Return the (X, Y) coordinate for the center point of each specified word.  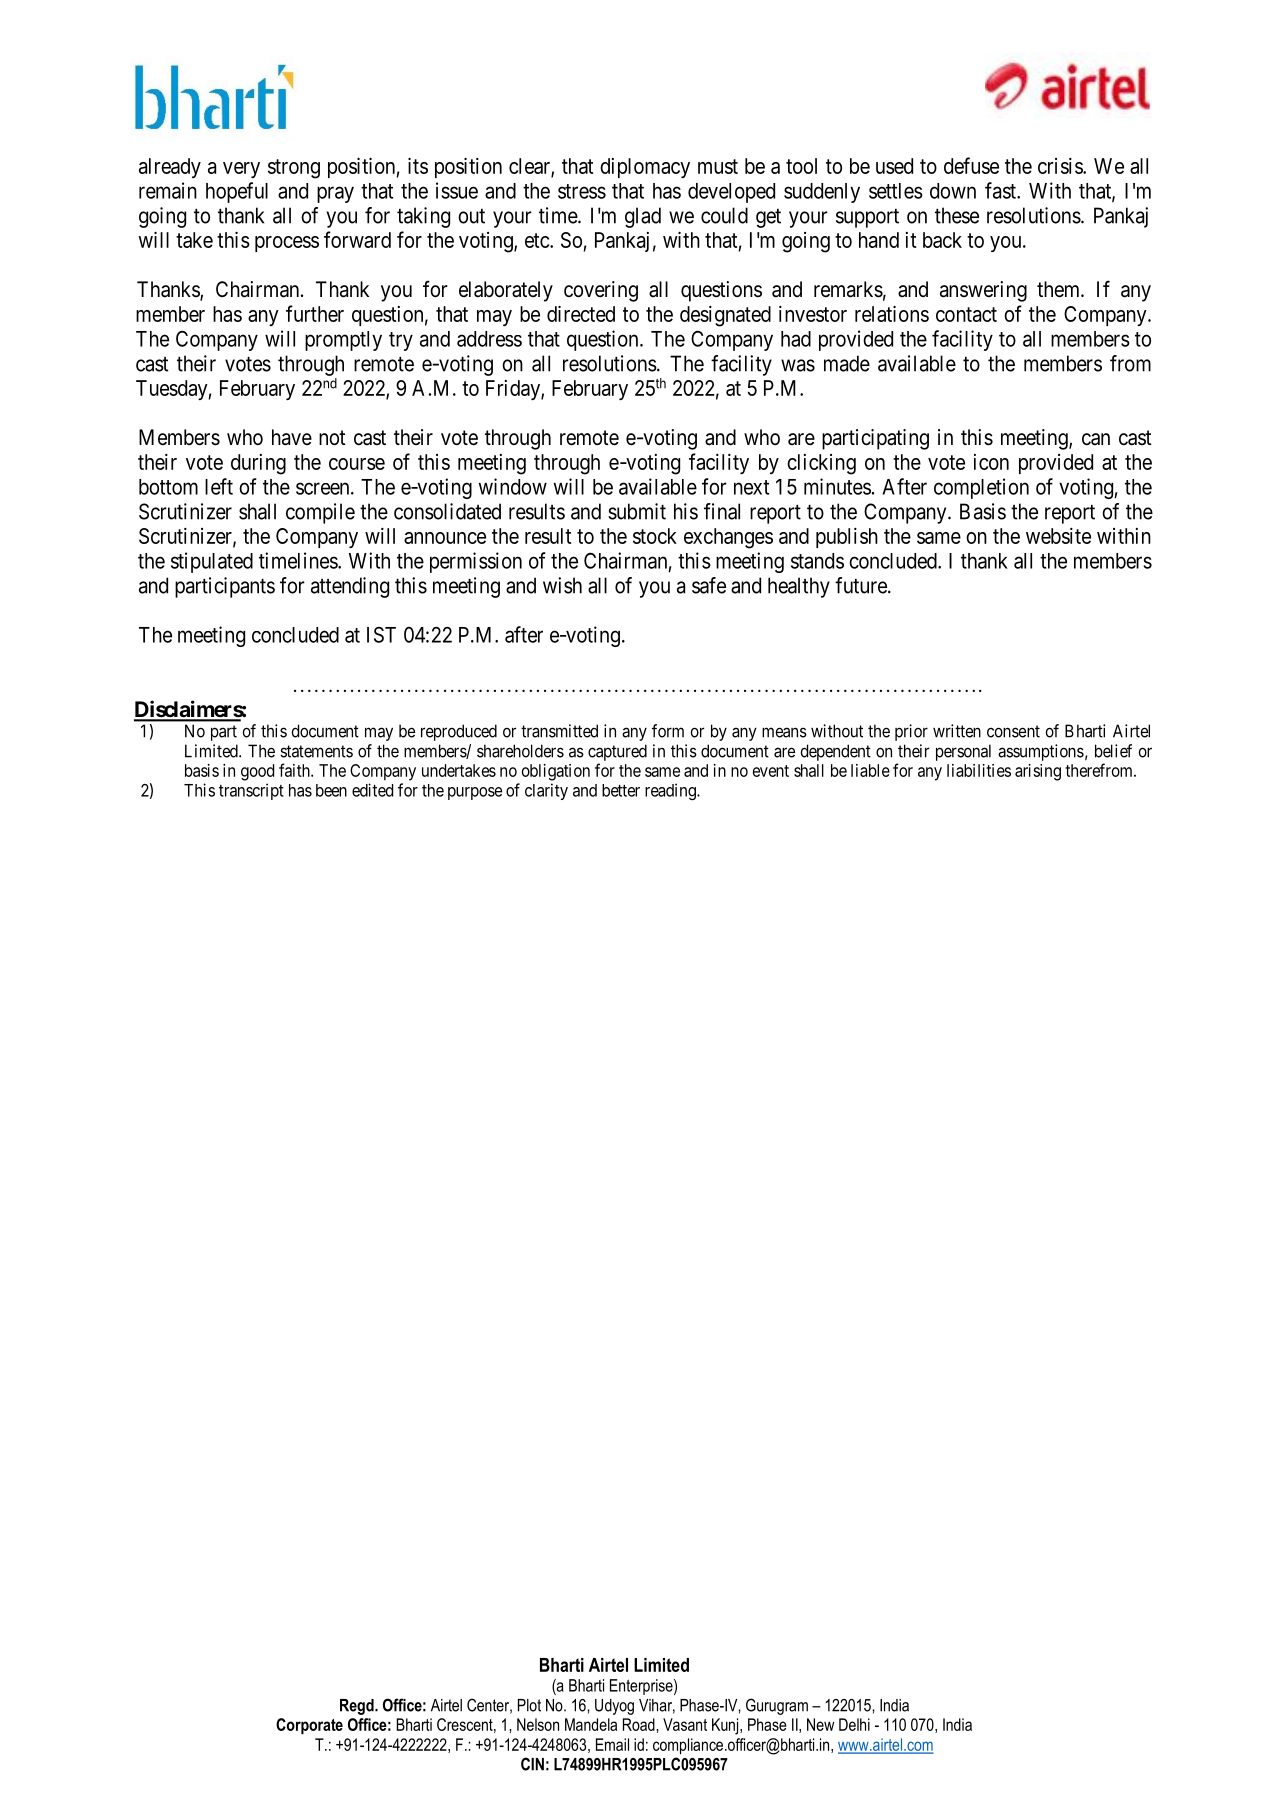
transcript (251, 791)
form (668, 731)
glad (643, 217)
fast (1001, 190)
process (287, 244)
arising (1038, 772)
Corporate (309, 1726)
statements (316, 751)
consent (1013, 731)
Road (640, 1724)
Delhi (854, 1724)
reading (671, 791)
